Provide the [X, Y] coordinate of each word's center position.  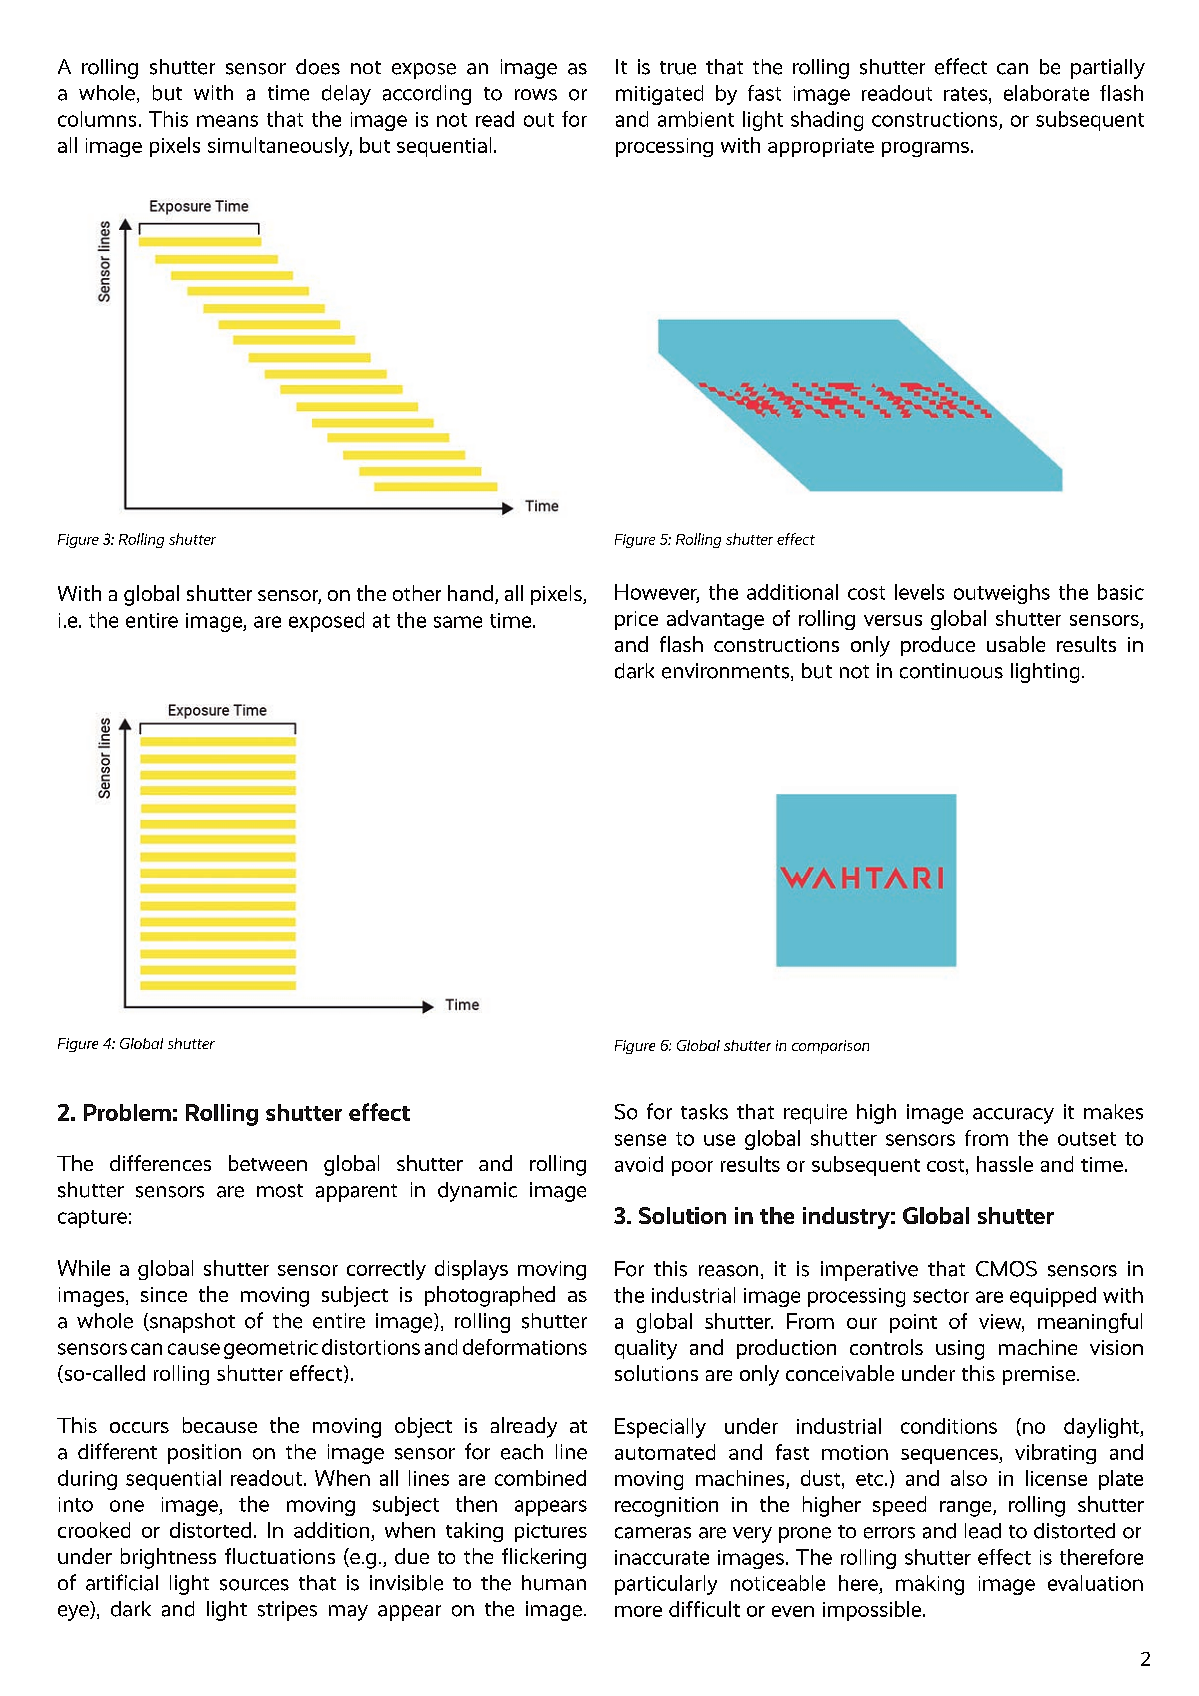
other [417, 593]
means [227, 121]
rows [536, 95]
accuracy [1013, 1116]
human [554, 1583]
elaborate [1046, 93]
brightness [168, 1558]
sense [640, 1140]
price [636, 620]
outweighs [1002, 594]
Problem [127, 1112]
